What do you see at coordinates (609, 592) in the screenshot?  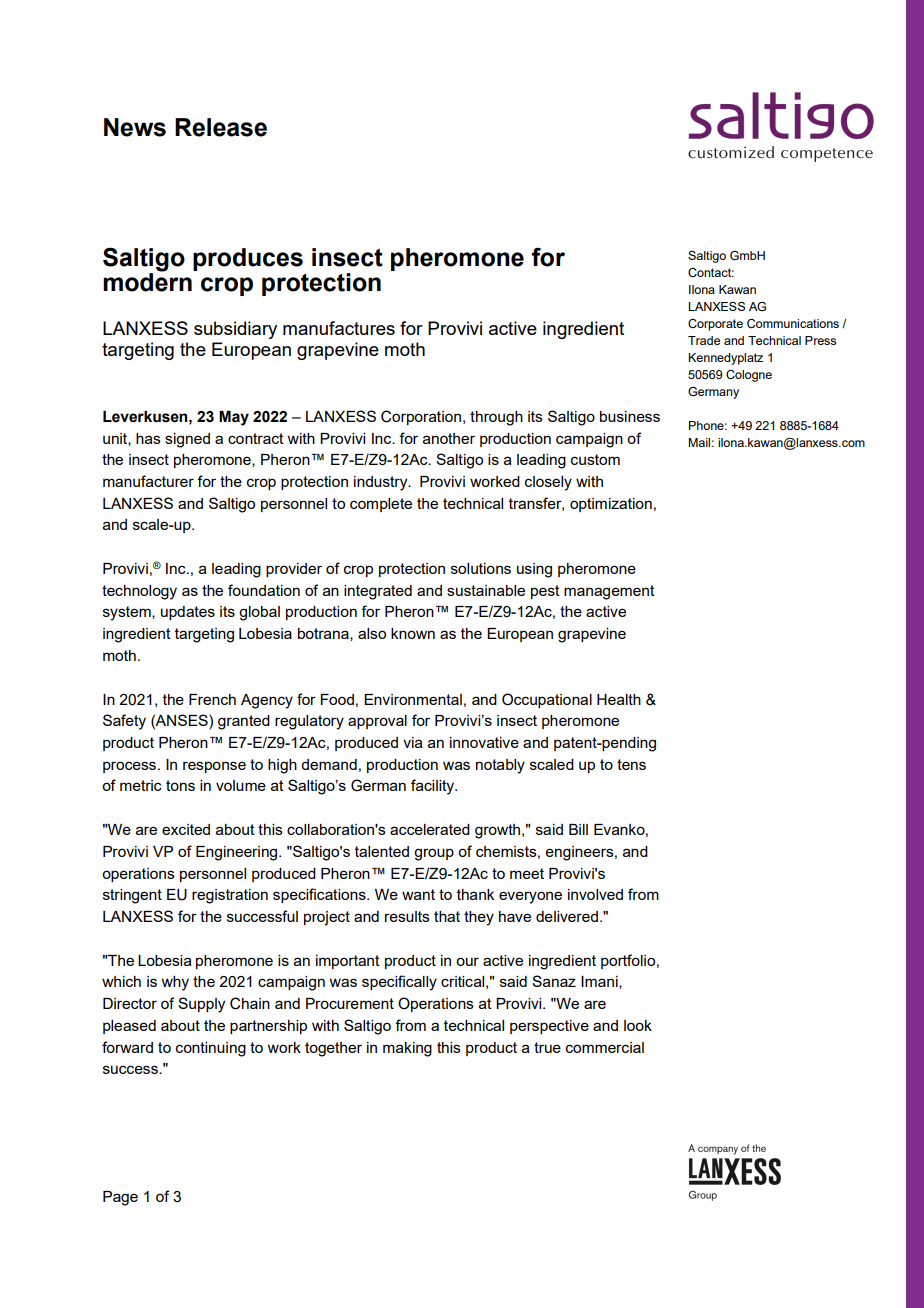 I see `management` at bounding box center [609, 592].
